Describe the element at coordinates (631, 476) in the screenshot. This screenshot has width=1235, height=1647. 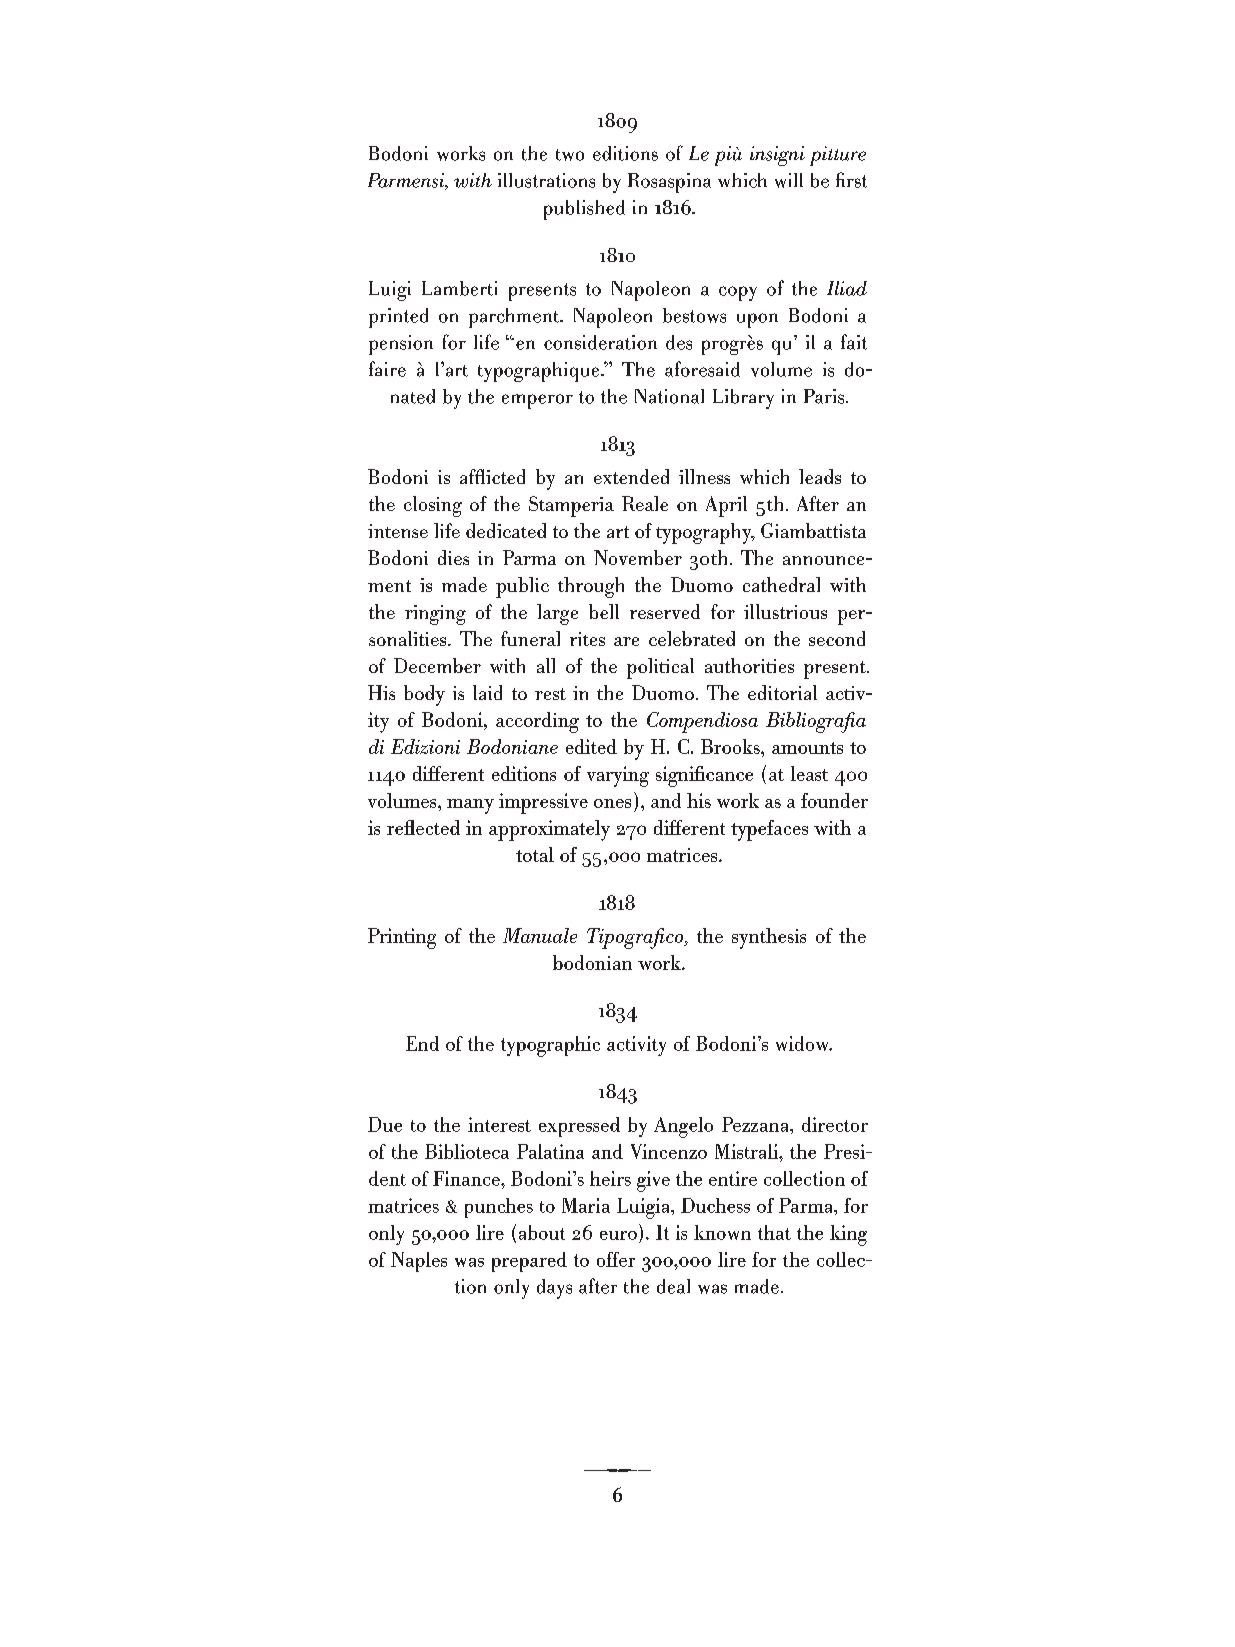
I see `extended` at that location.
